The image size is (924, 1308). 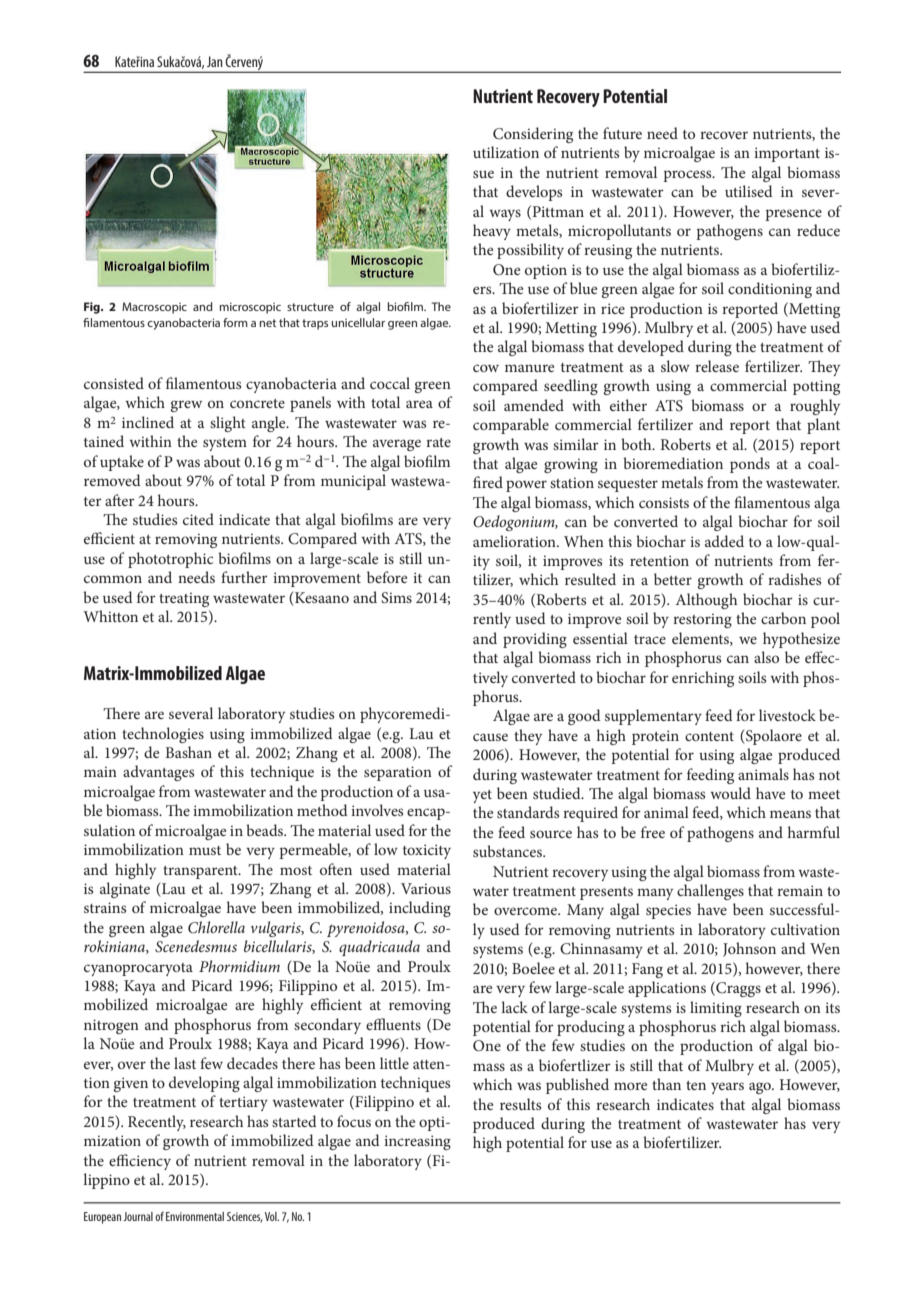 What do you see at coordinates (533, 135) in the screenshot?
I see `Considering` at bounding box center [533, 135].
